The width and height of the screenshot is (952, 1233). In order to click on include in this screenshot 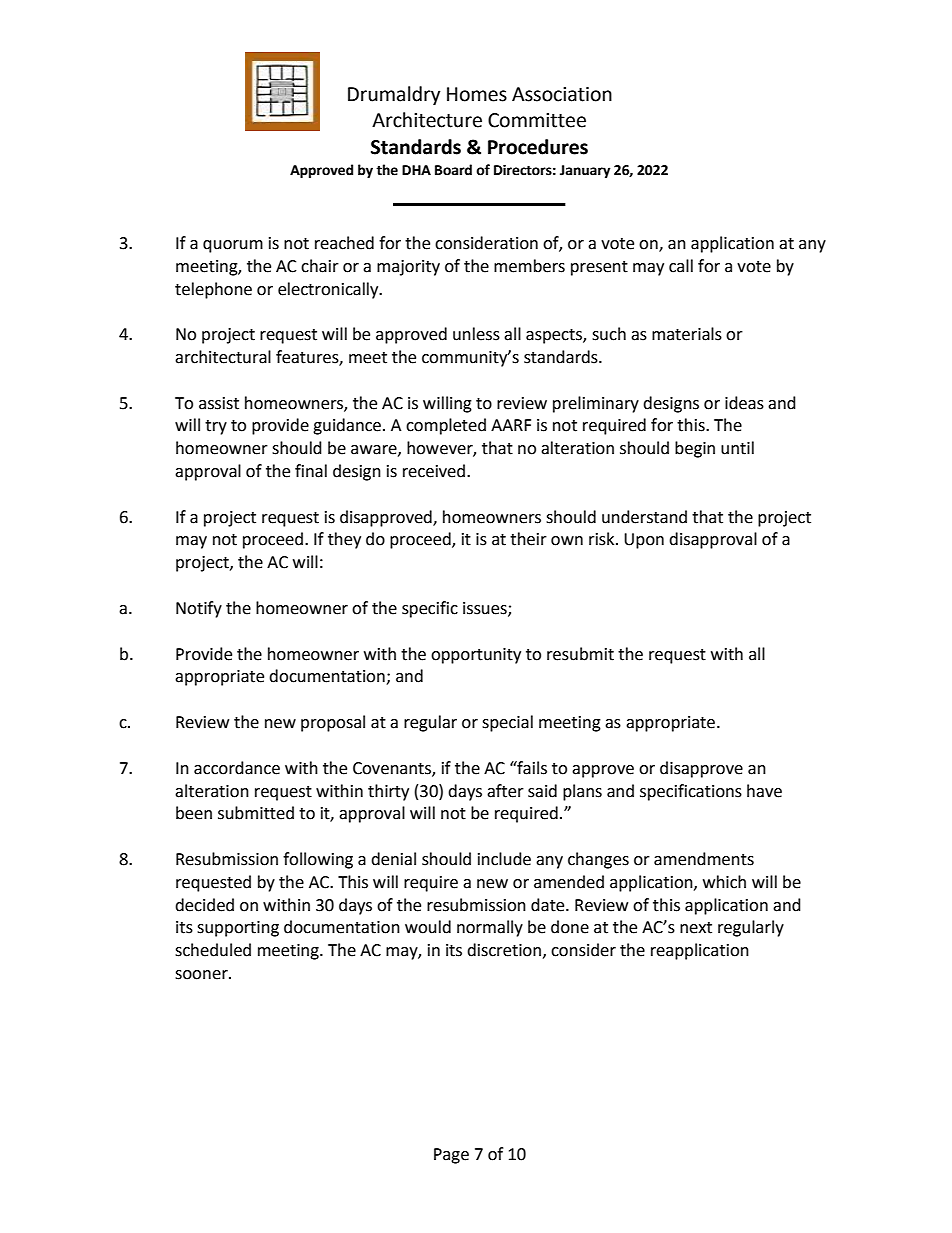, I will do `click(504, 859)`.
